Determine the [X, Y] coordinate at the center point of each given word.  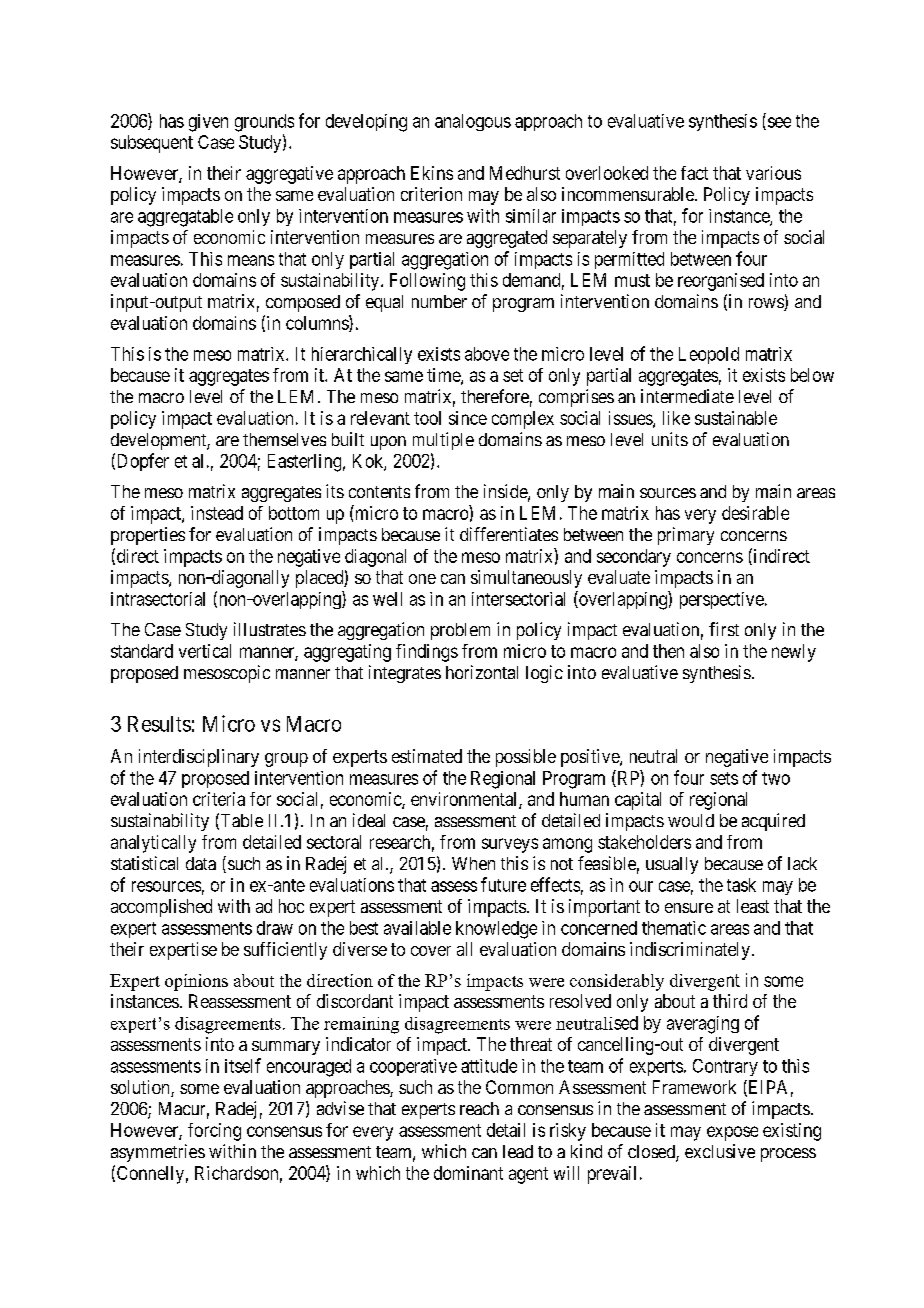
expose [732, 1133]
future [503, 884]
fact [694, 173]
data [201, 863]
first [724, 629]
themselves [284, 439]
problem [460, 631]
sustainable [736, 418]
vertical [205, 651]
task [741, 885]
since [468, 418]
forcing [214, 1132]
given [208, 123]
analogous [473, 122]
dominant [468, 1173]
